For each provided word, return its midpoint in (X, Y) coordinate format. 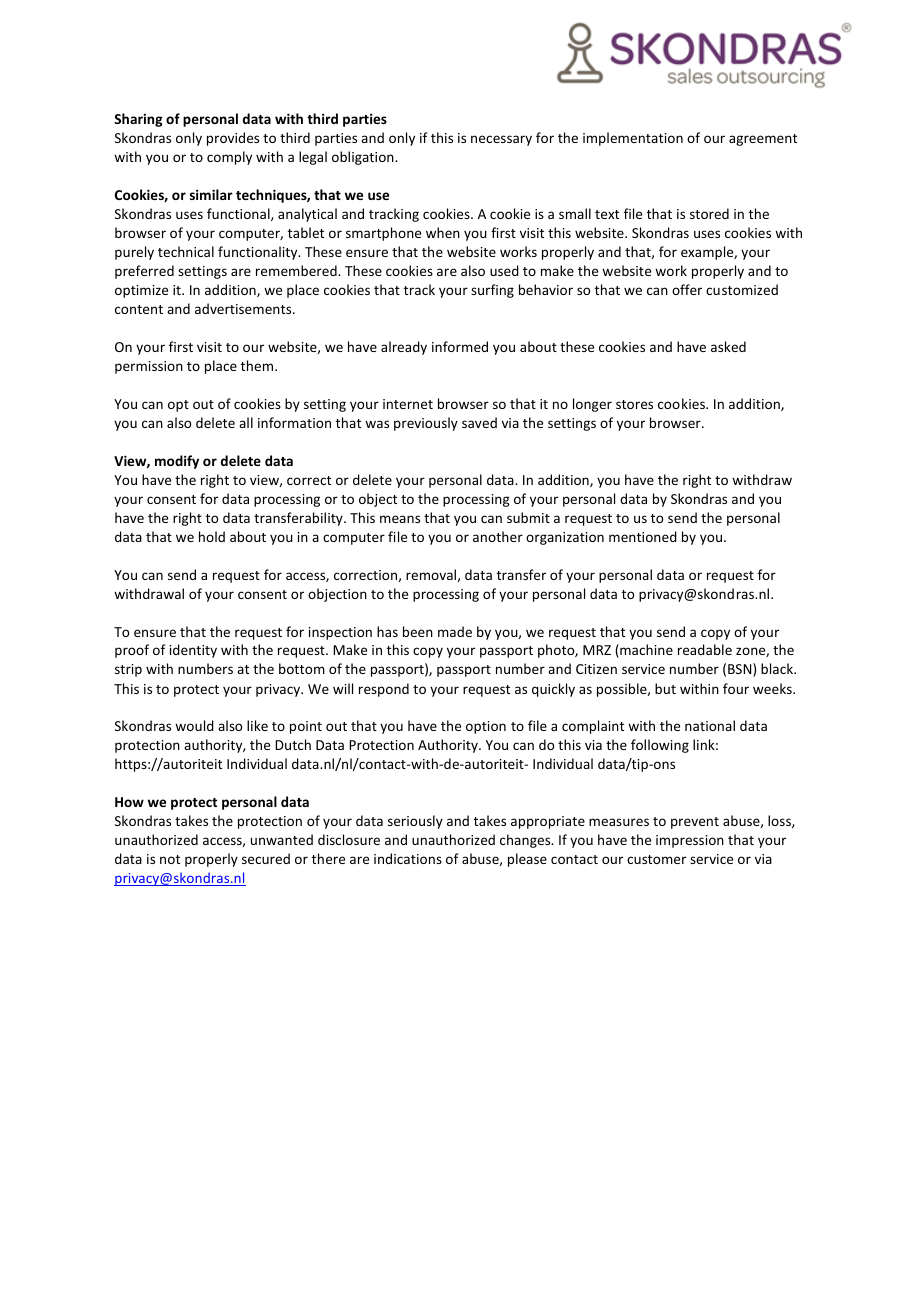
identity (193, 651)
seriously (415, 822)
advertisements (244, 308)
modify (177, 462)
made (455, 631)
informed (460, 346)
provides (233, 139)
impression (690, 841)
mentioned (643, 536)
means (400, 519)
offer (687, 289)
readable (705, 649)
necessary (501, 140)
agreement (763, 140)
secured (266, 858)
